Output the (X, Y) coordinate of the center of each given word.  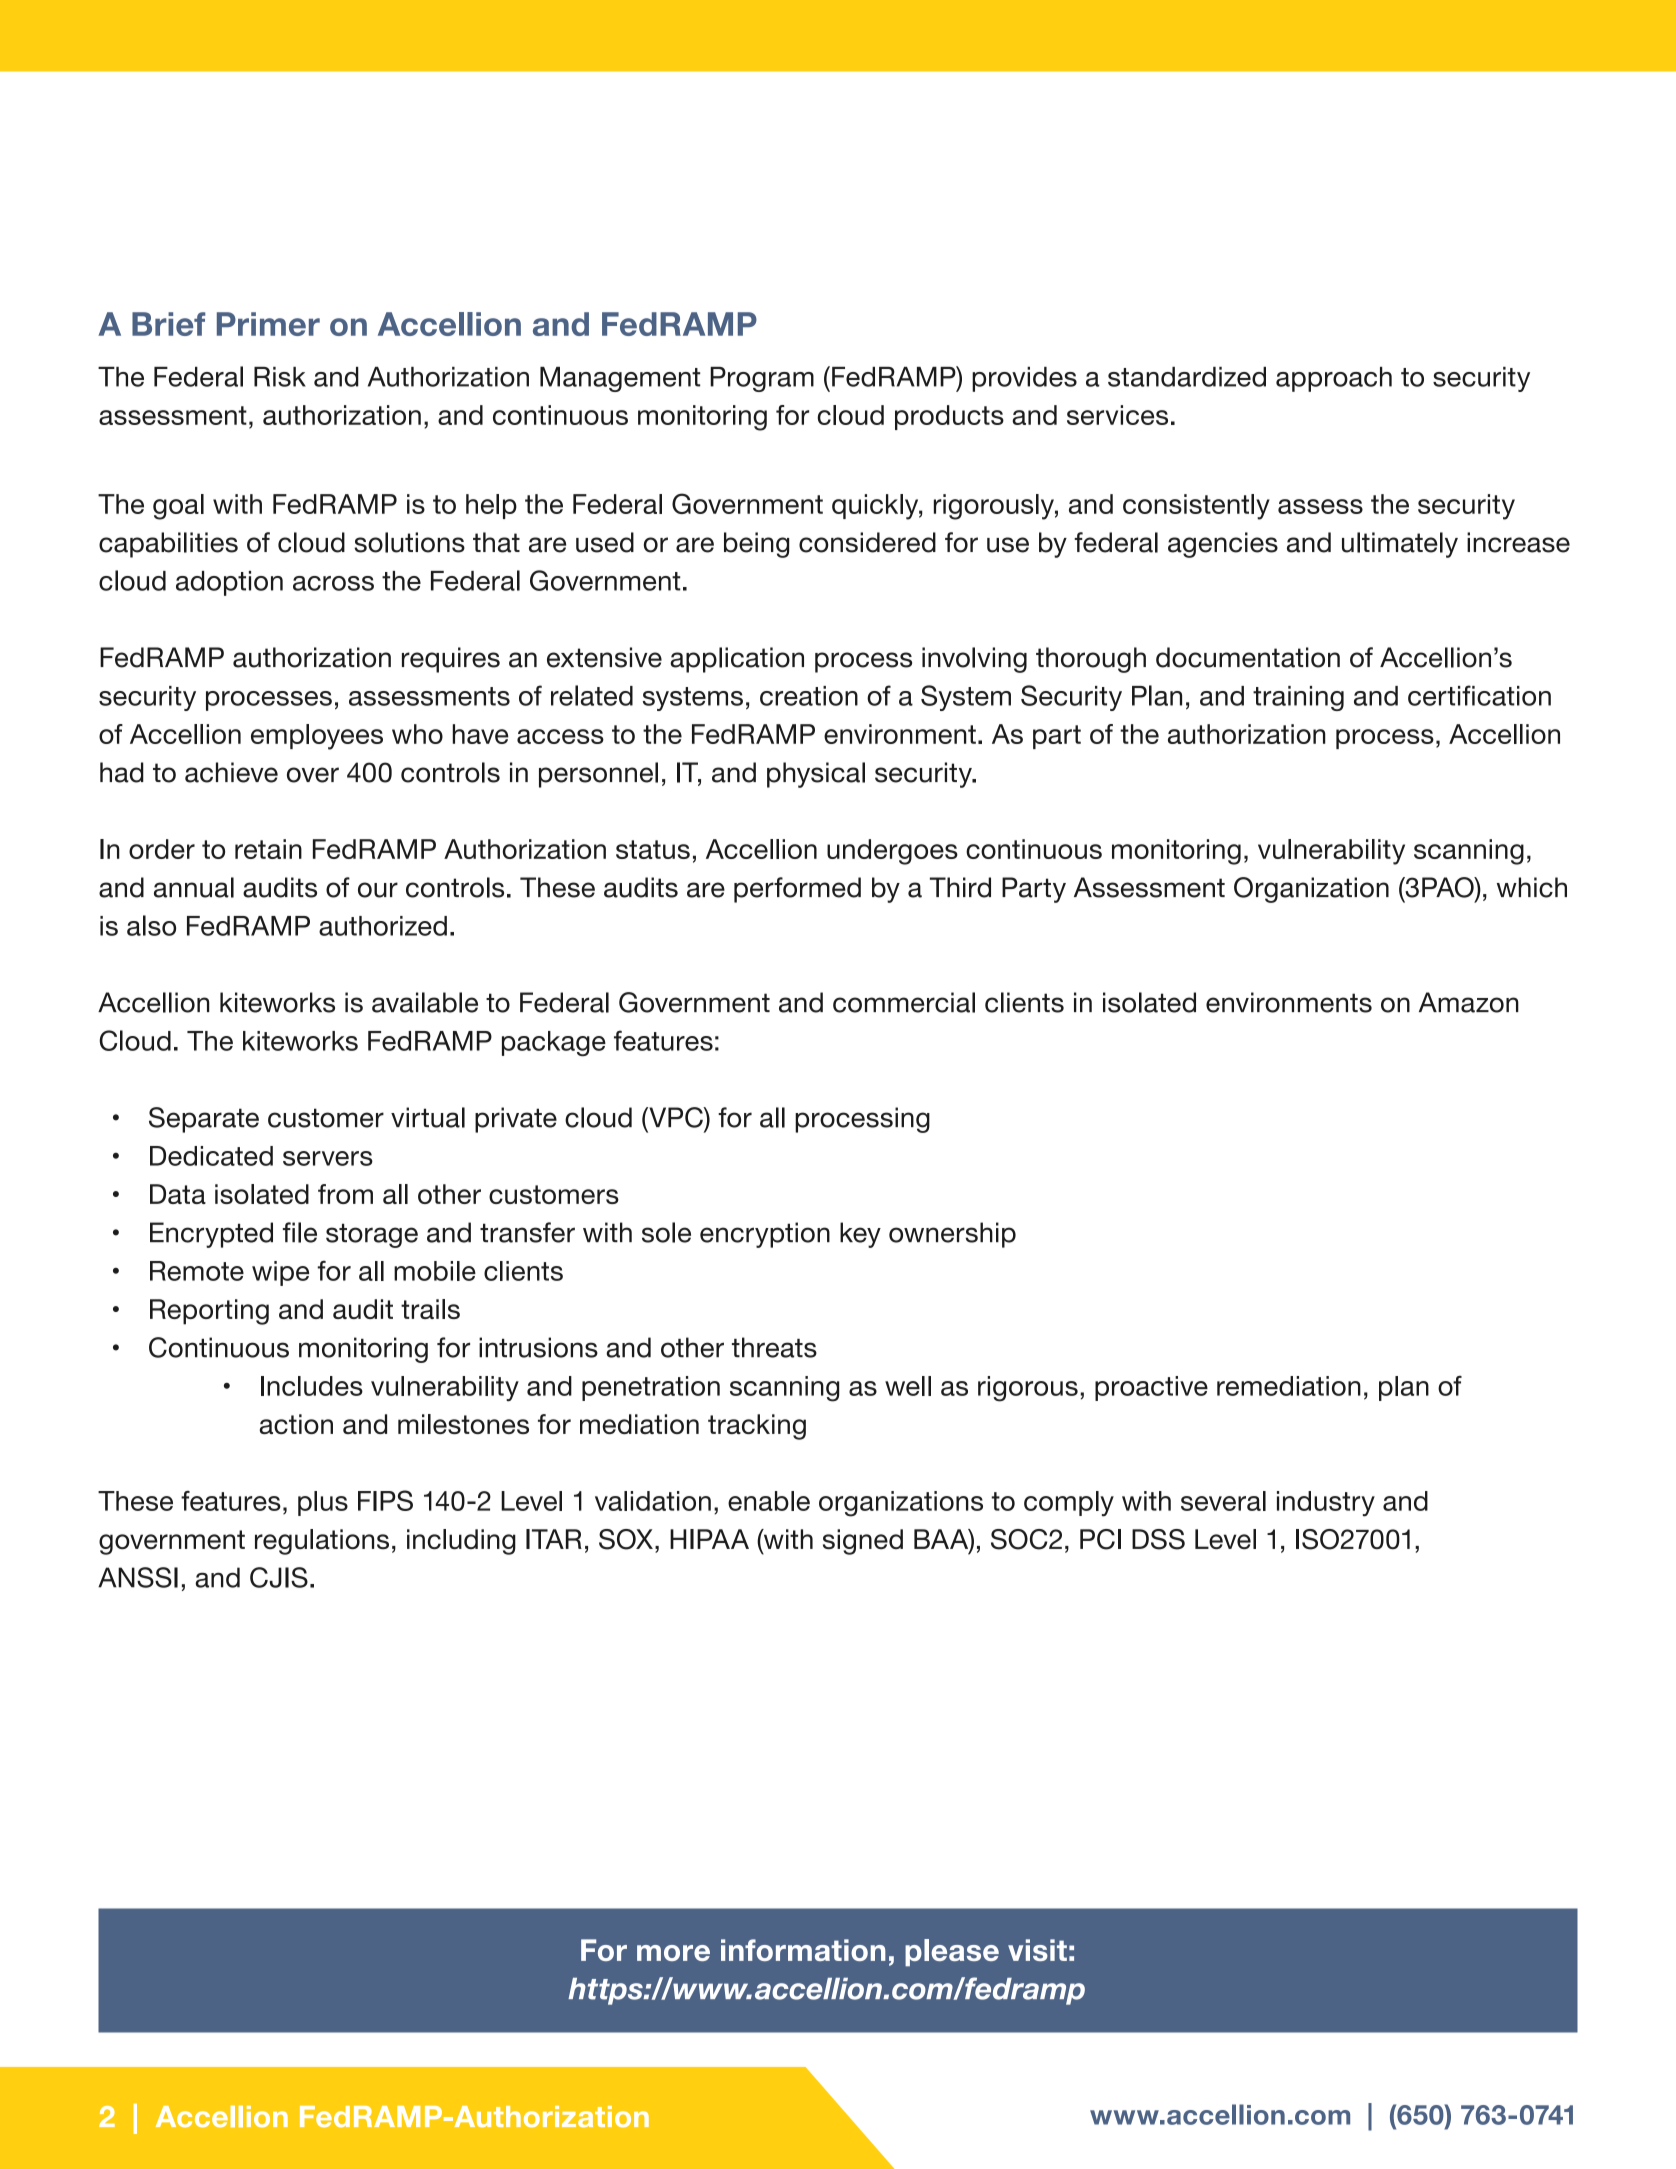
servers (328, 1158)
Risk (280, 377)
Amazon (1469, 1002)
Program (762, 379)
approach (1334, 379)
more (673, 1953)
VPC (676, 1117)
